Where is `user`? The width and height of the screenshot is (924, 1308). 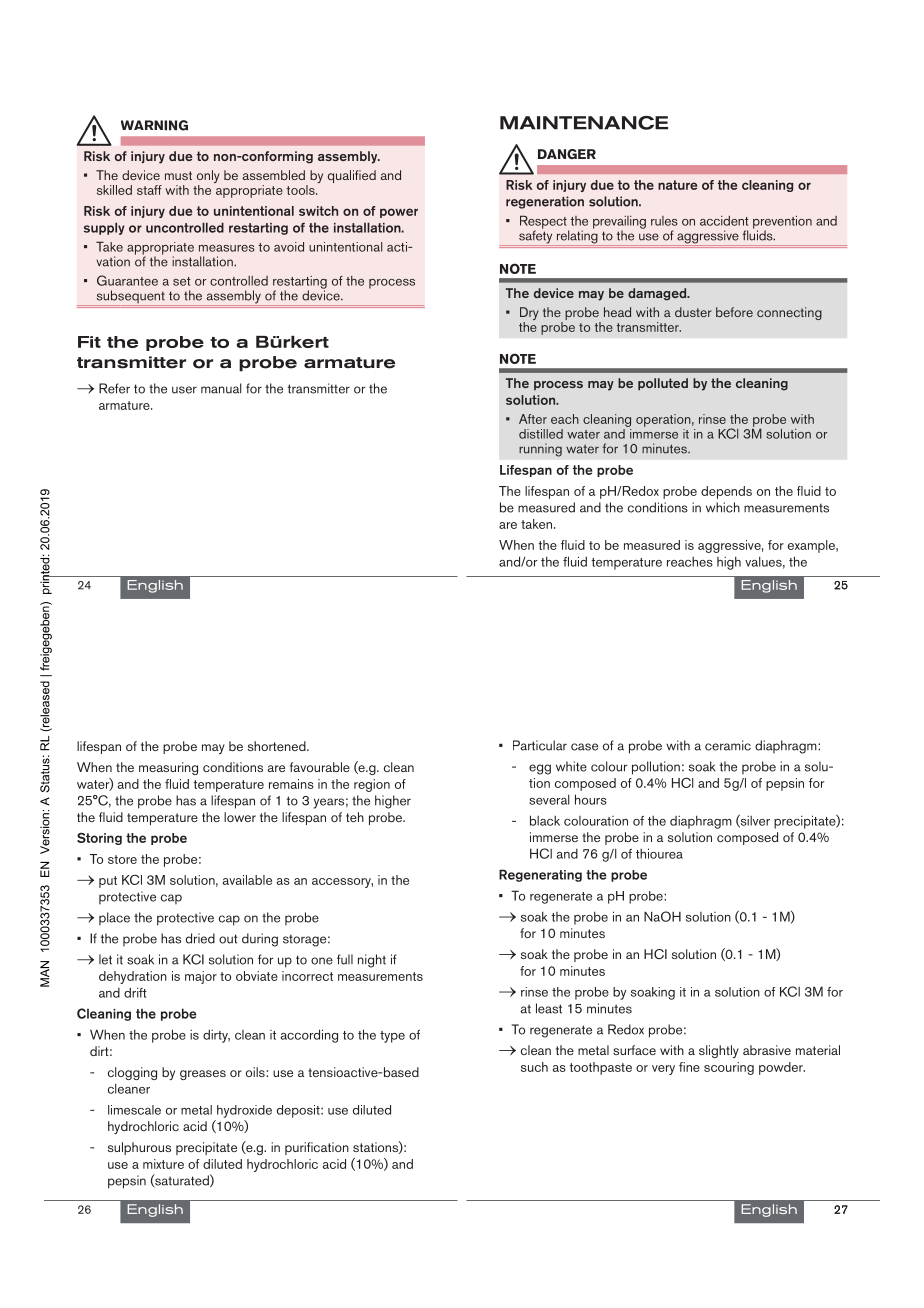 user is located at coordinates (184, 390).
